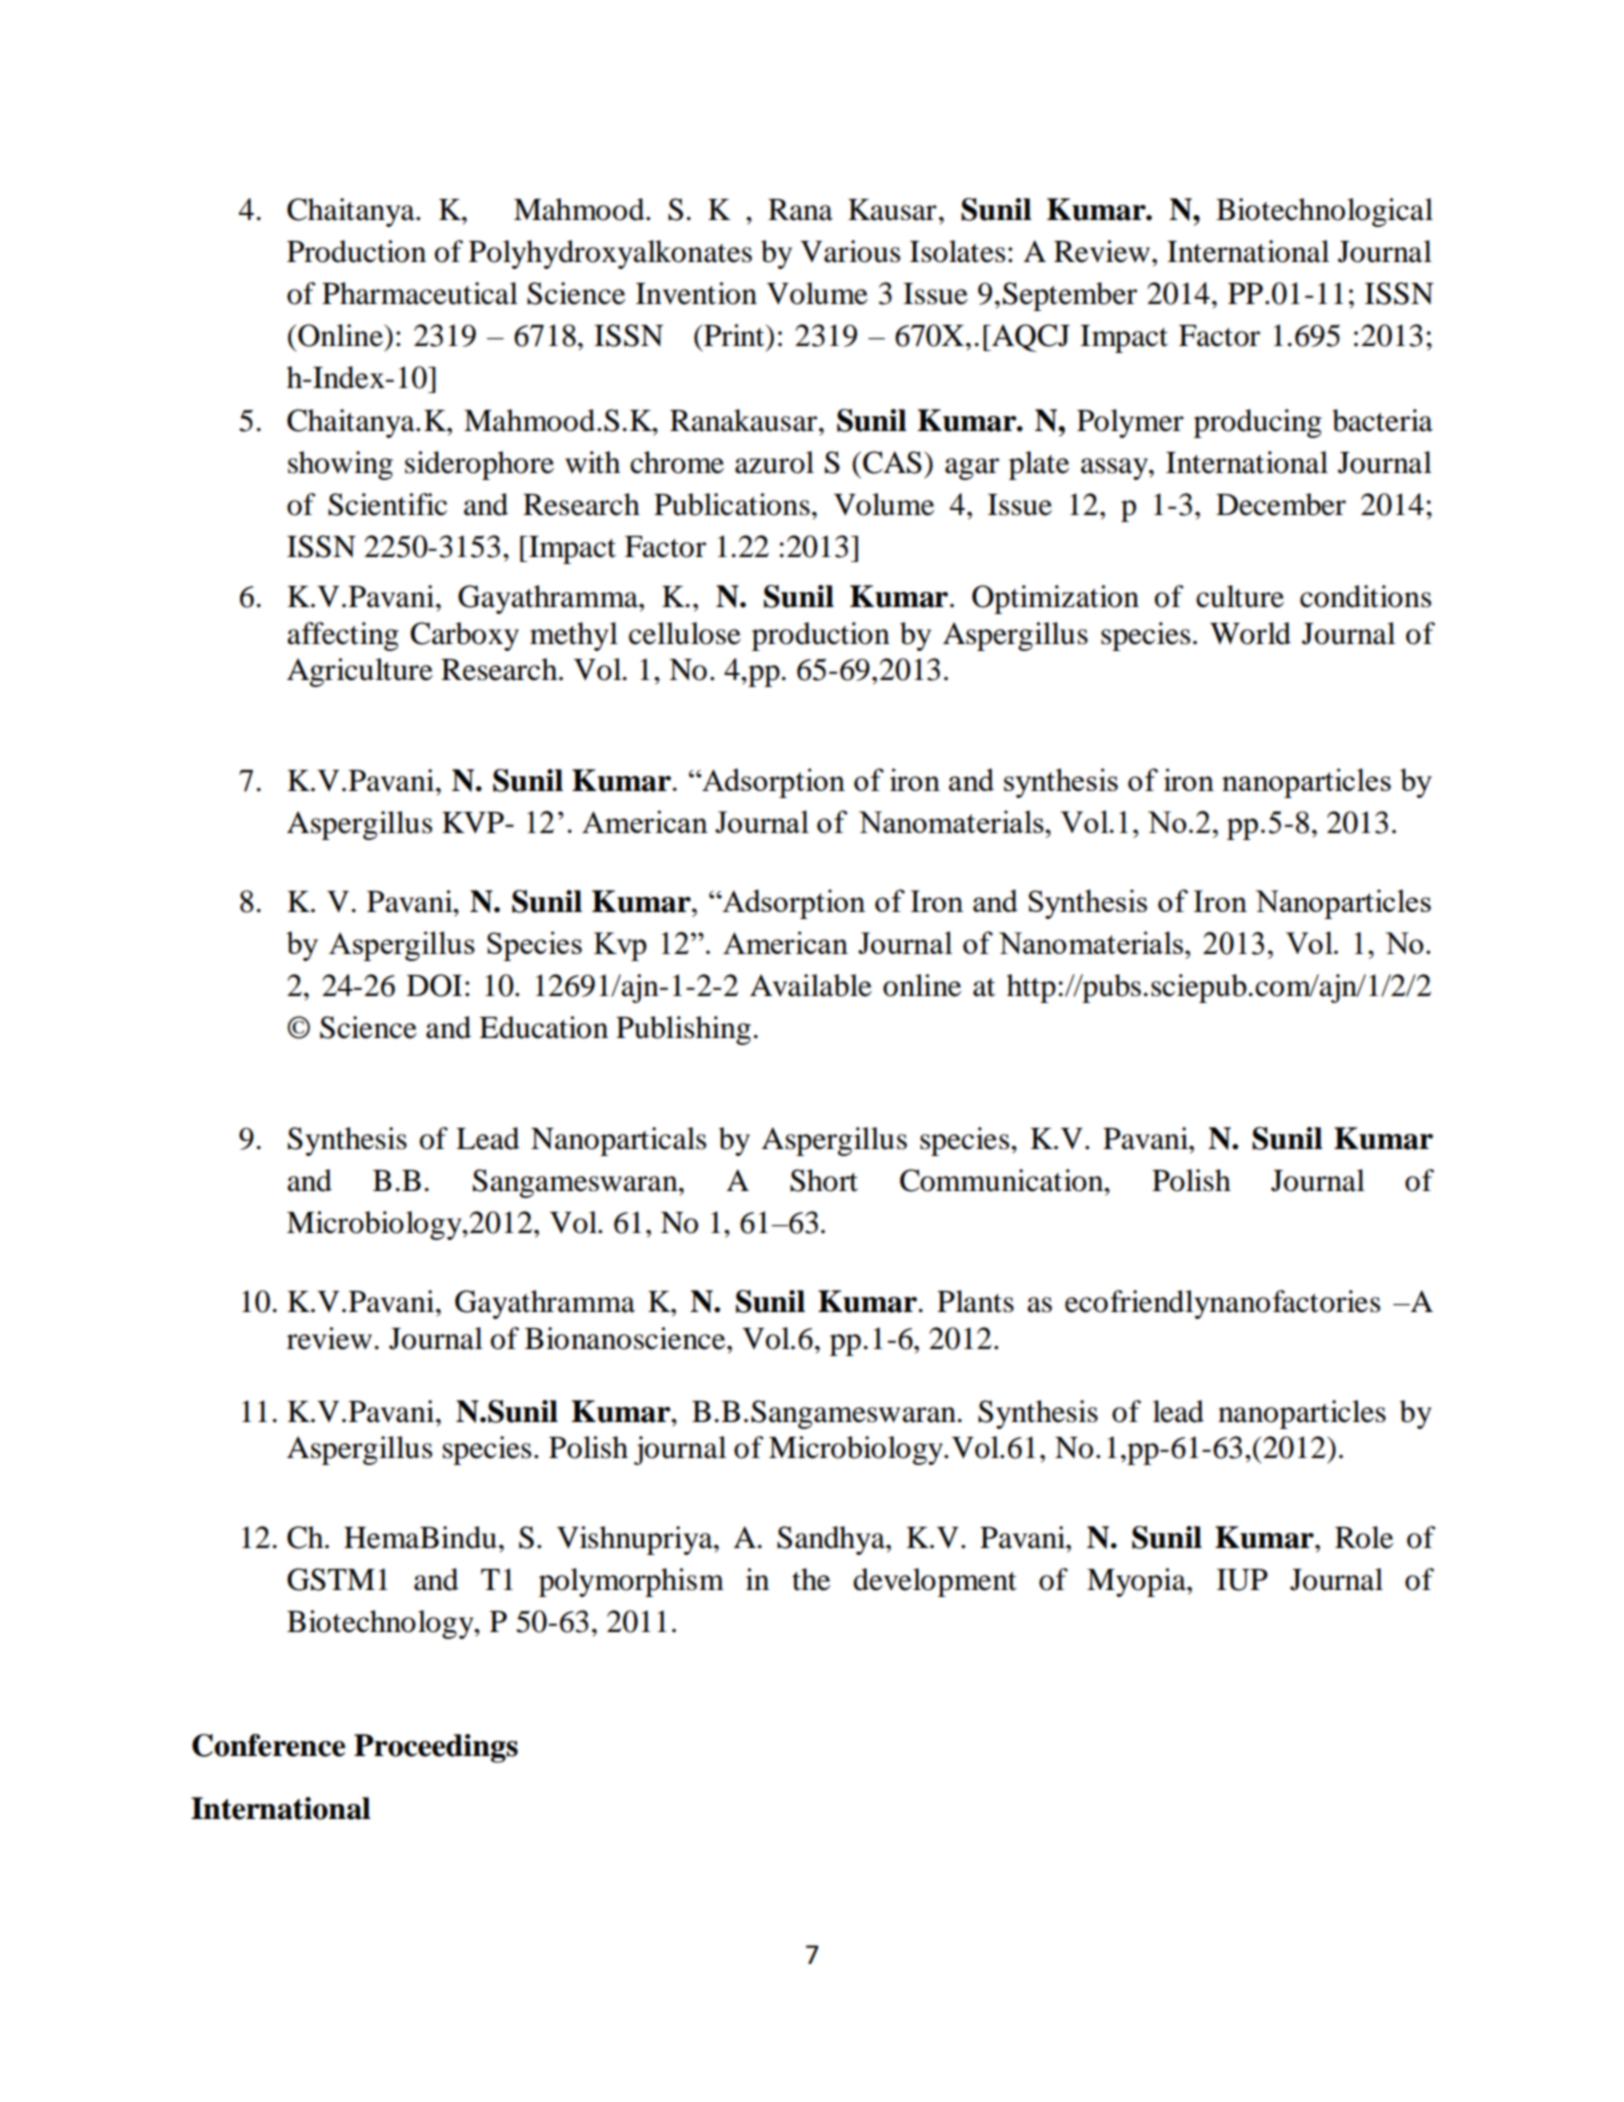 This image has height=2102, width=1624. Describe the element at coordinates (543, 1027) in the image. I see `Education` at that location.
